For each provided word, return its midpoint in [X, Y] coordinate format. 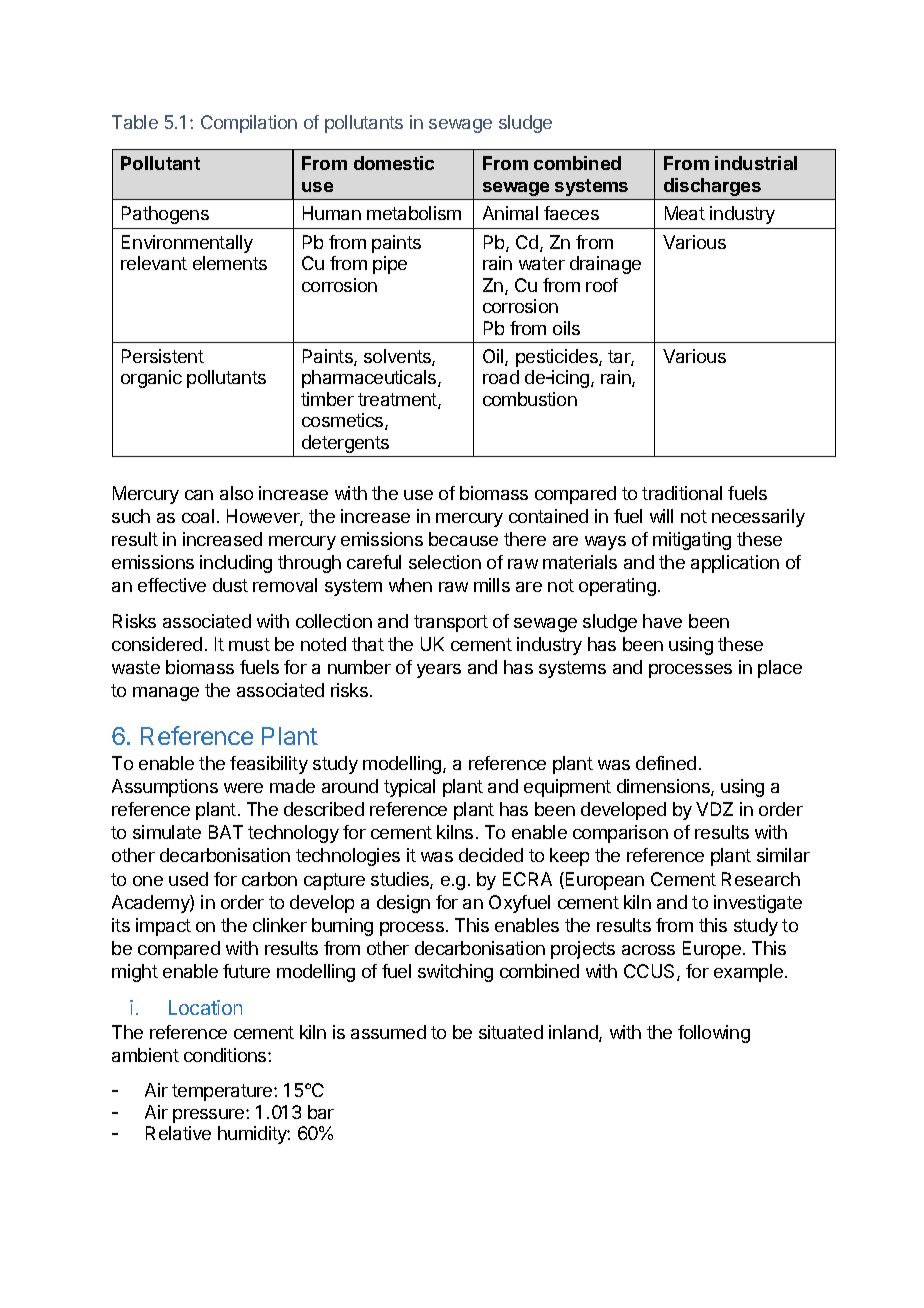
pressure [210, 1116]
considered [157, 644]
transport [451, 623]
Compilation [249, 124]
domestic [394, 163]
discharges [712, 187]
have [662, 621]
